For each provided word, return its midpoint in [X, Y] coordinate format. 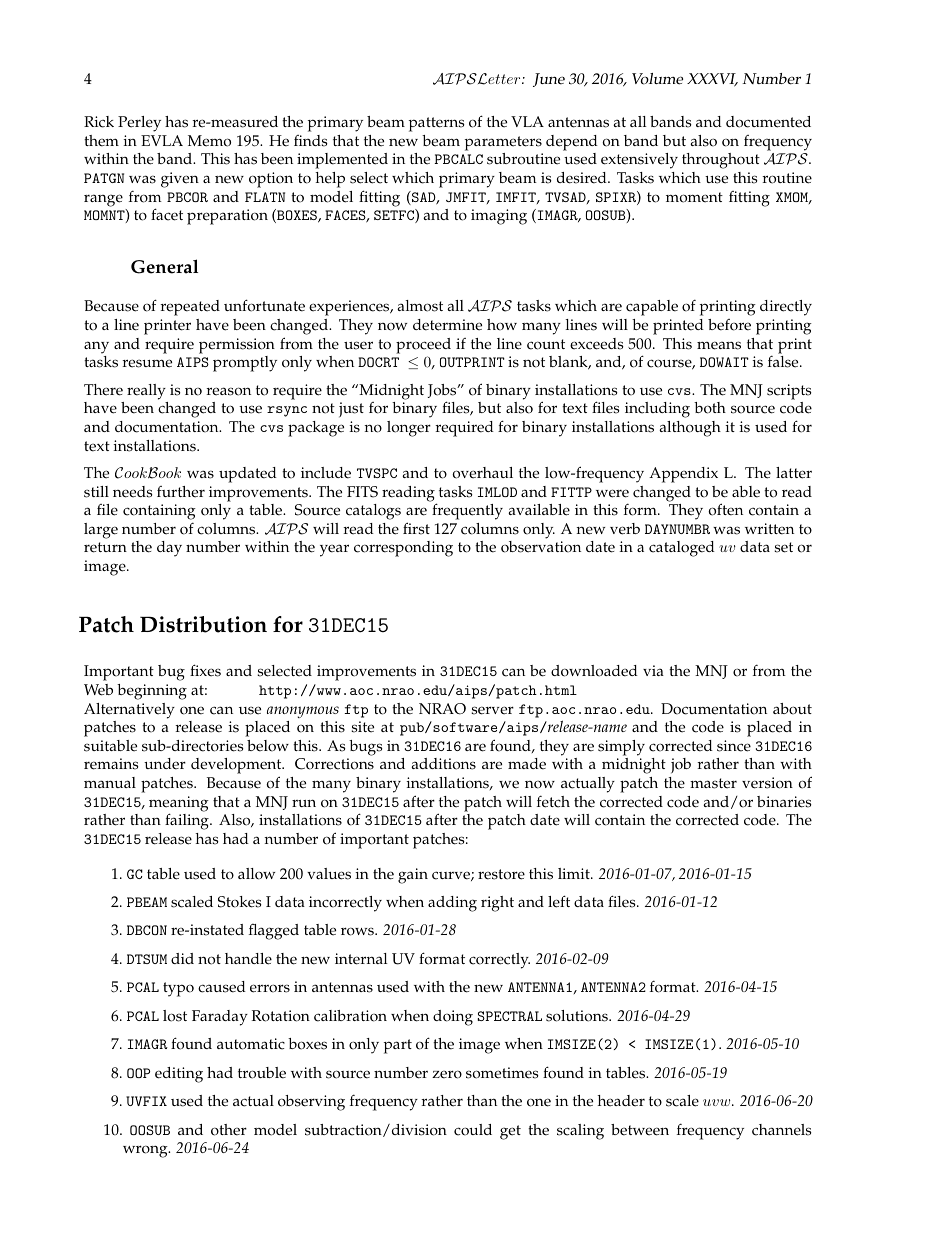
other [229, 1130]
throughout [721, 161]
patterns [437, 124]
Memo [209, 141]
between [640, 1130]
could [473, 1130]
